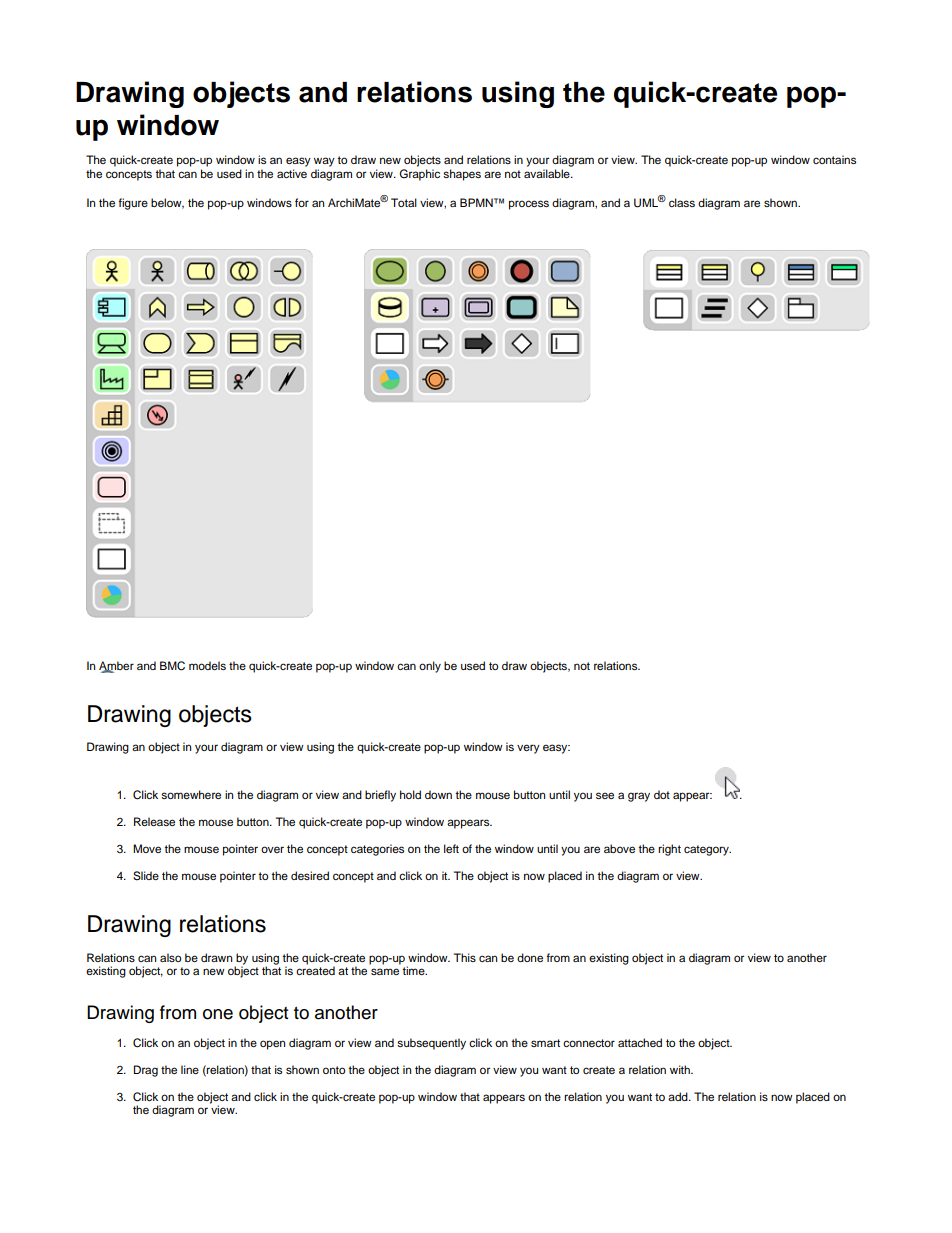 This screenshot has height=1233, width=952. Describe the element at coordinates (662, 794) in the screenshot. I see `dot` at that location.
